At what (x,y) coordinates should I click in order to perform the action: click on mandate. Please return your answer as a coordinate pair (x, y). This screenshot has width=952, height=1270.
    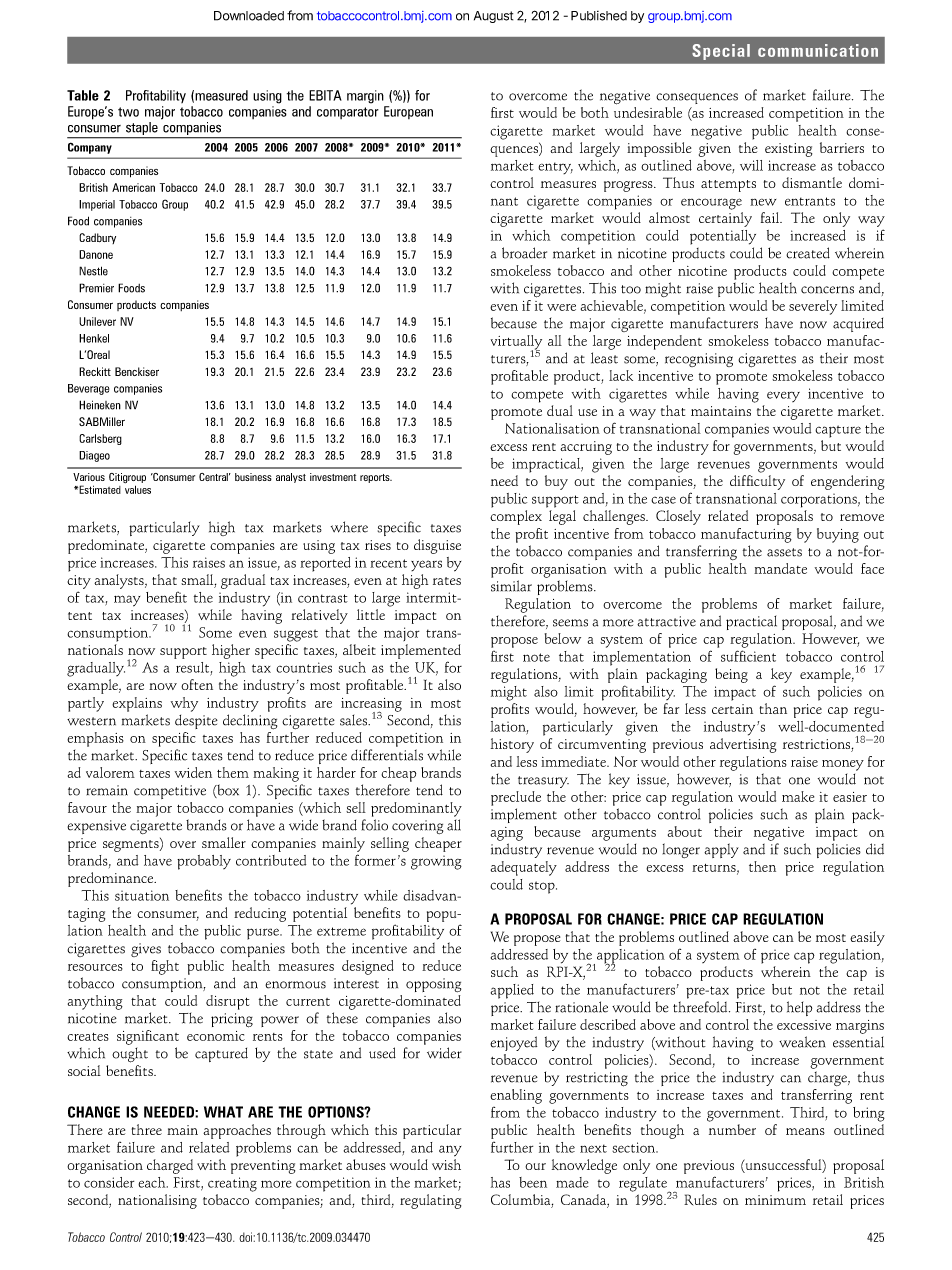
    Looking at the image, I should click on (780, 568).
